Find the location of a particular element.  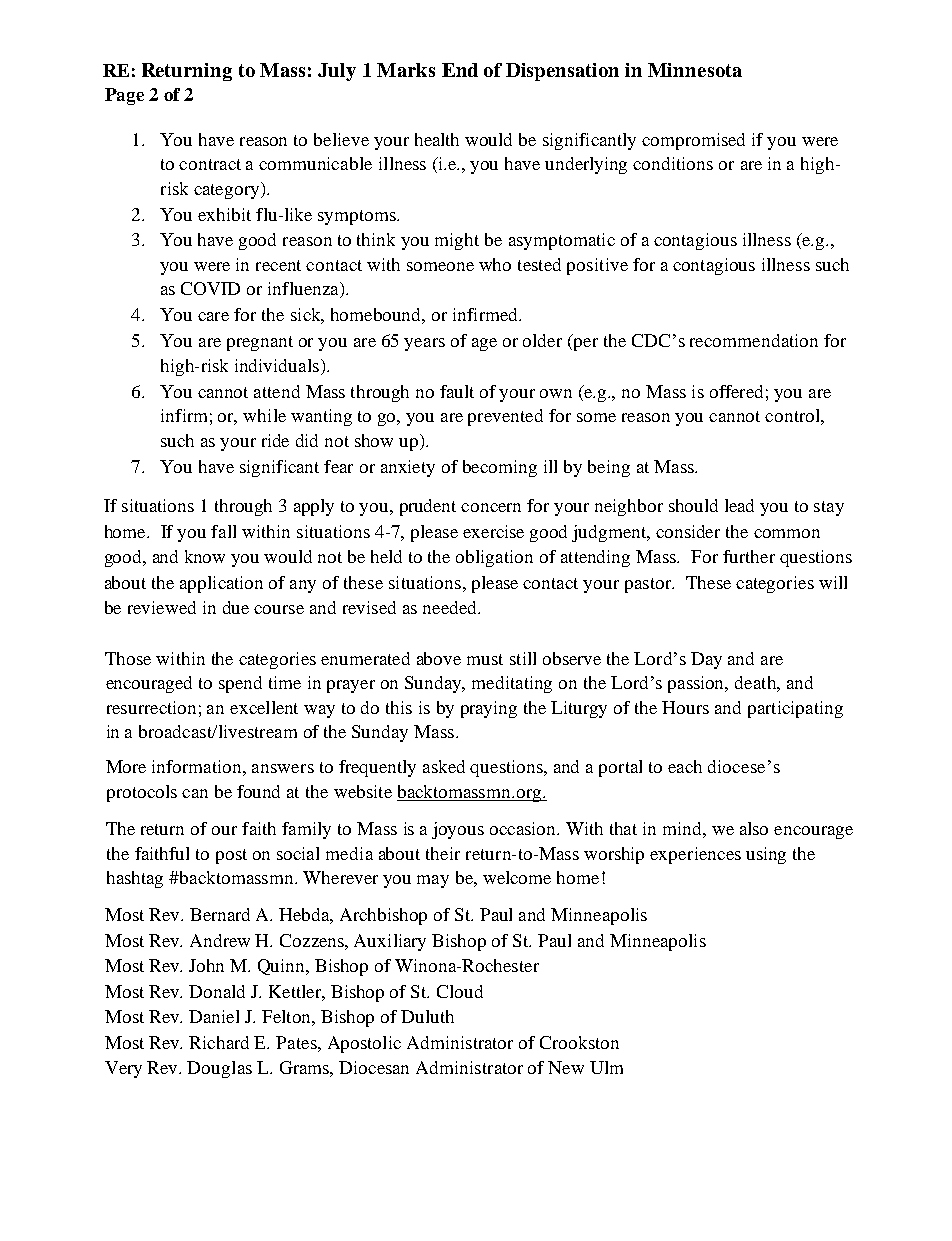

know is located at coordinates (205, 556).
